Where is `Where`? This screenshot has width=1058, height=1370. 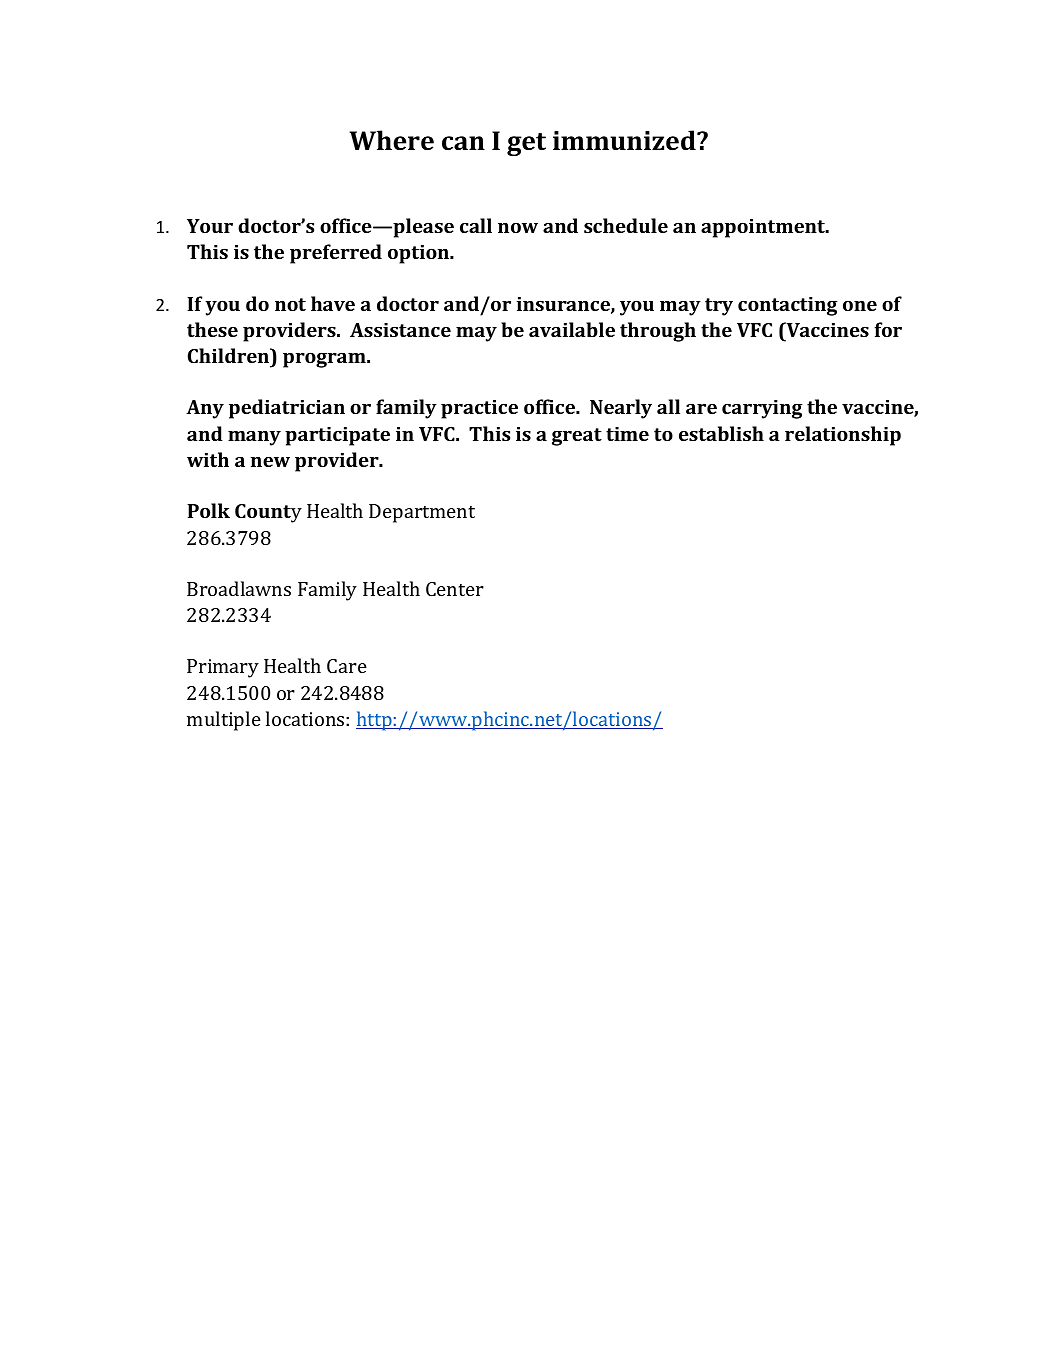
Where is located at coordinates (391, 140).
